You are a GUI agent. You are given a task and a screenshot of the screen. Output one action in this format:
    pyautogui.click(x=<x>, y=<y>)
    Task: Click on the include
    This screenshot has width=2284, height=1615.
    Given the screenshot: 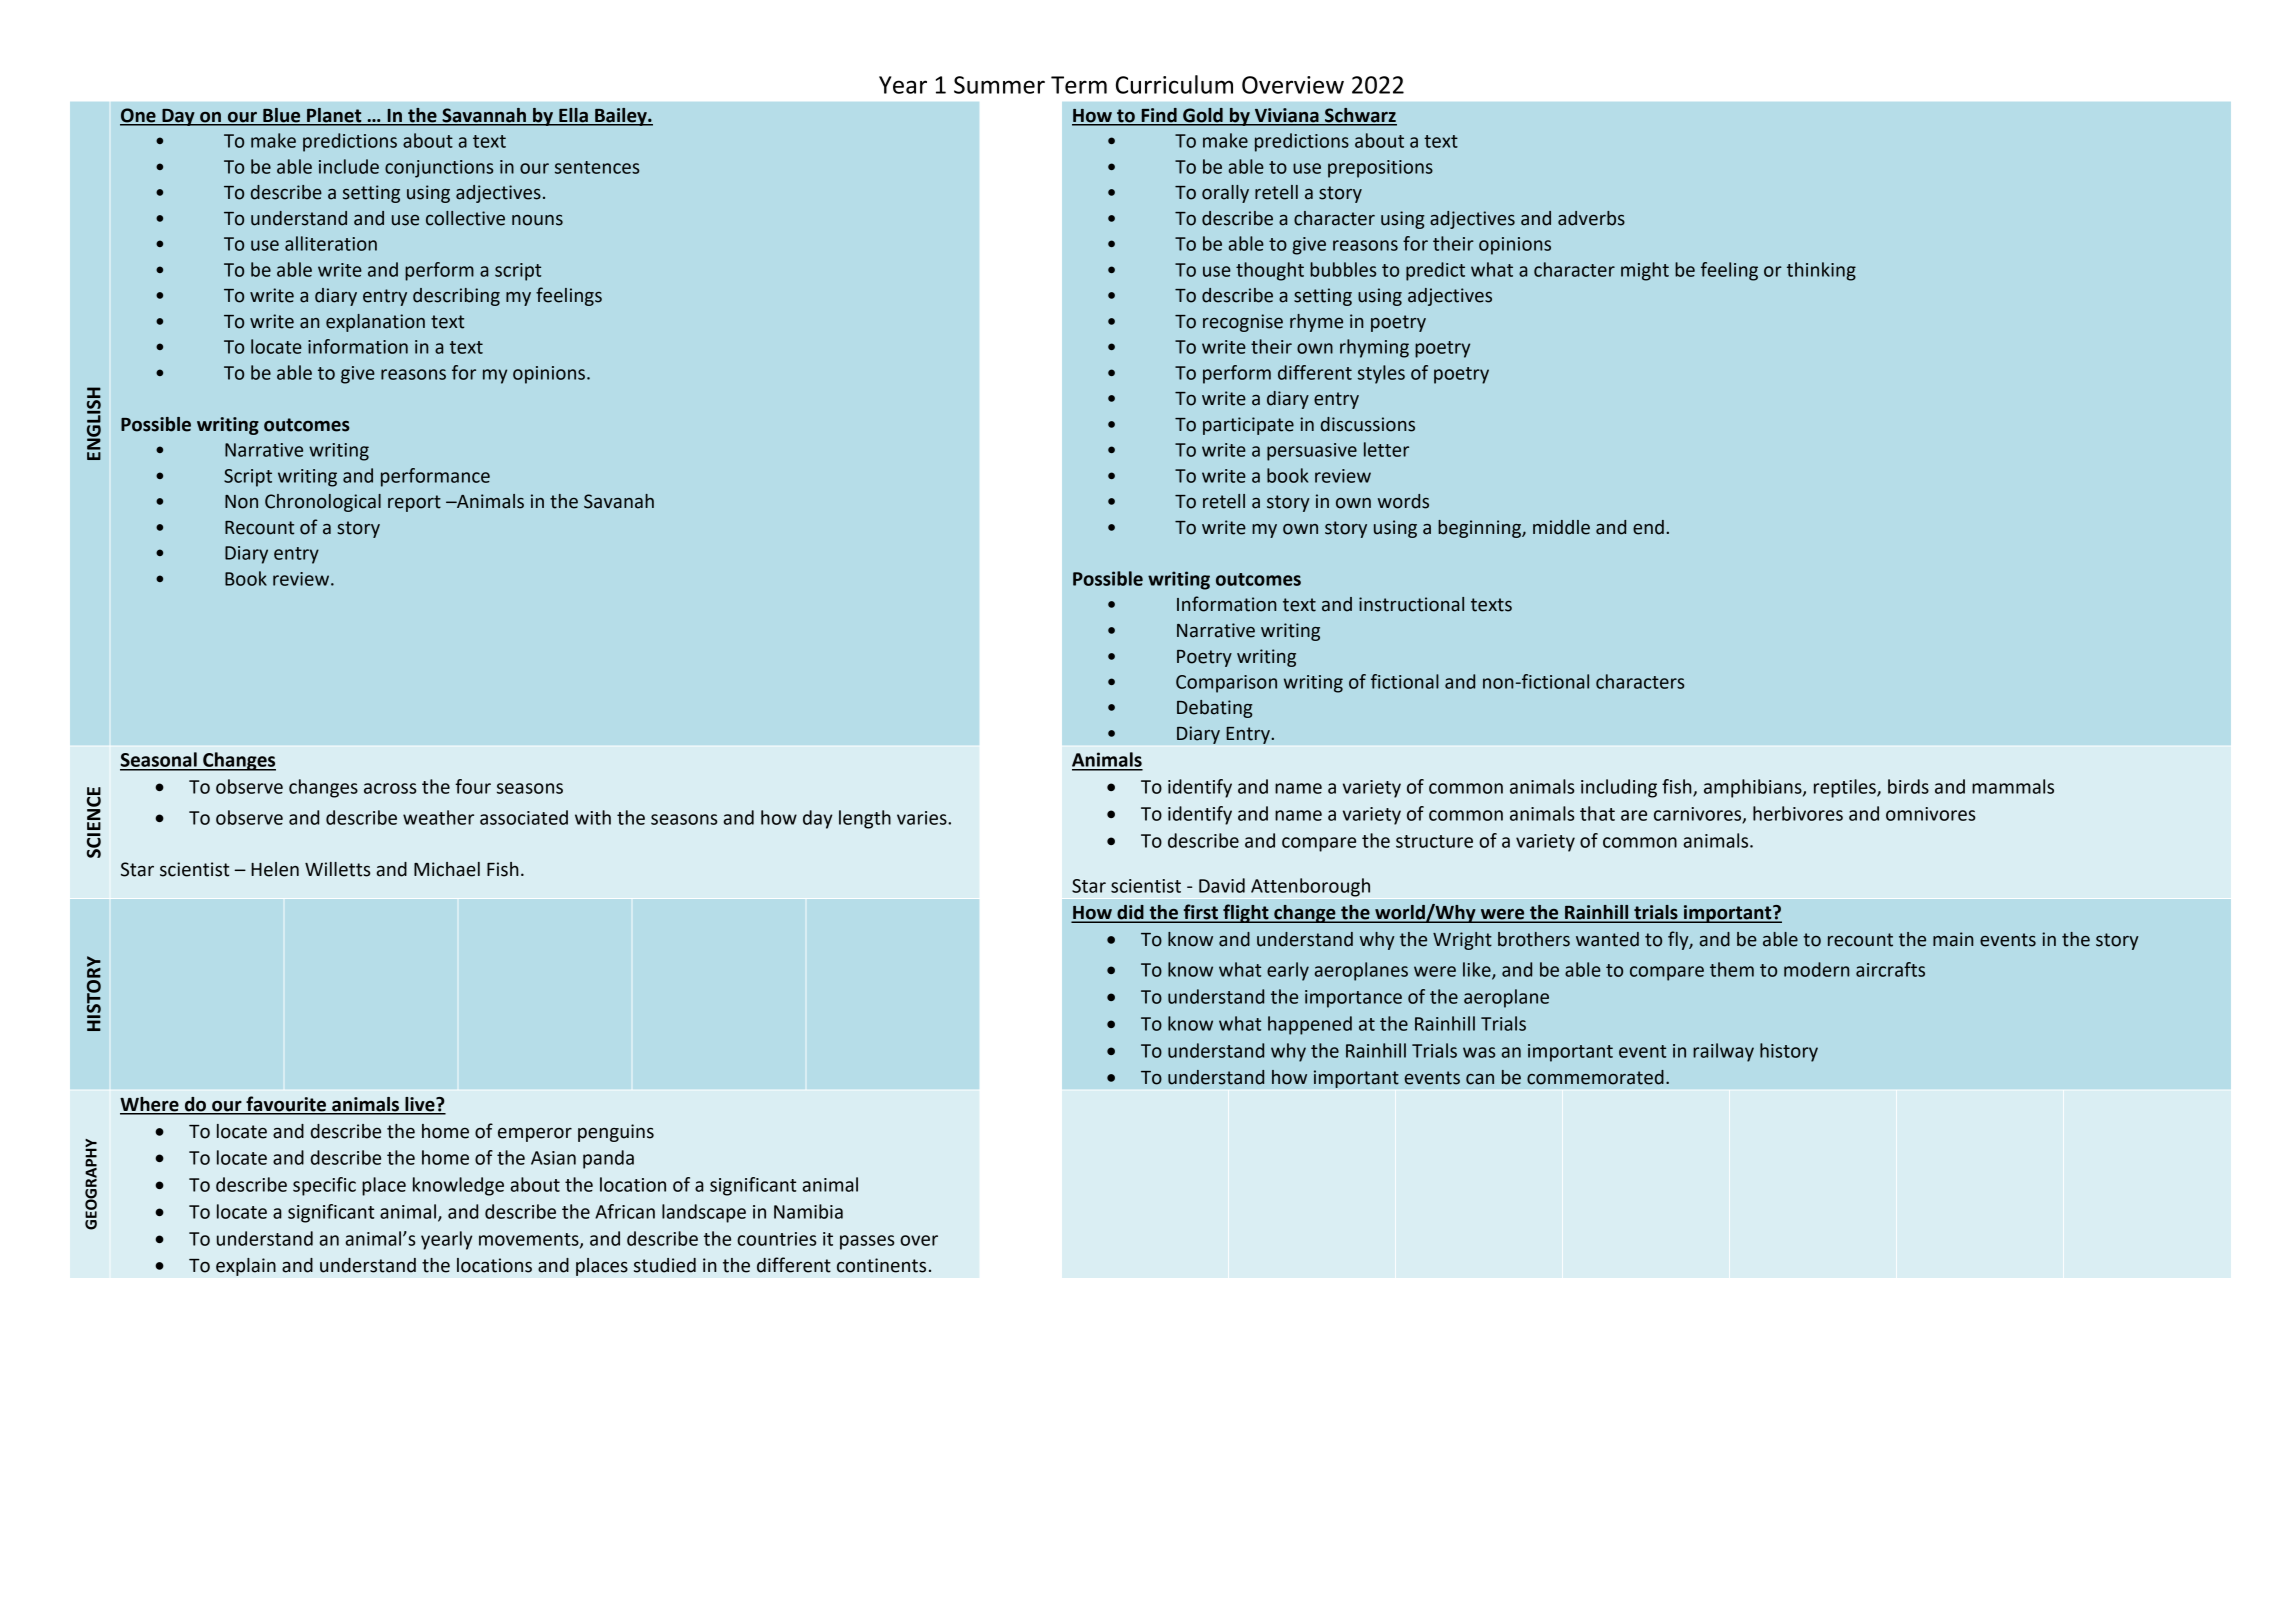 What is the action you would take?
    pyautogui.click(x=349, y=166)
